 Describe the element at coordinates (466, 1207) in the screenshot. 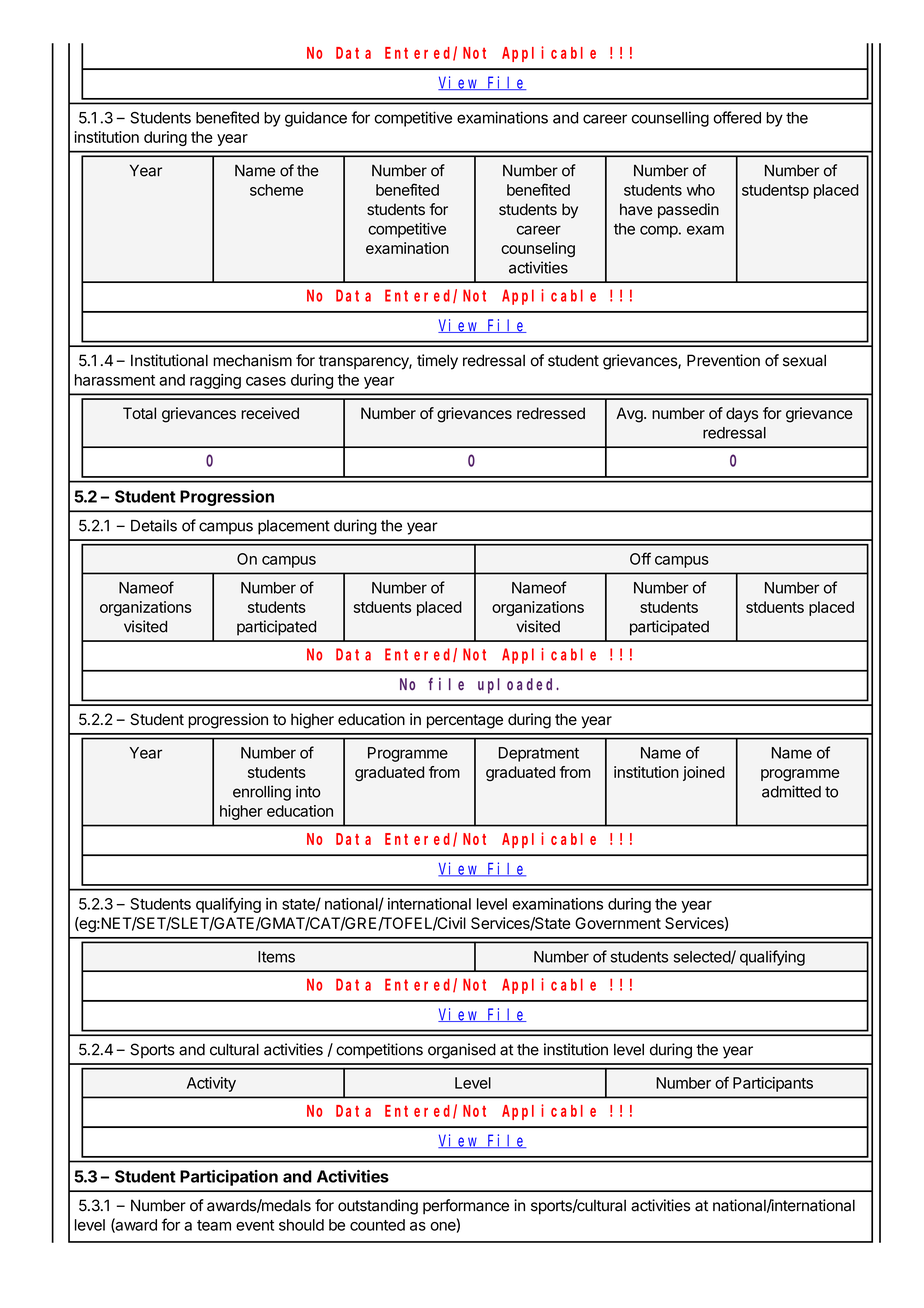

I see `performance` at that location.
